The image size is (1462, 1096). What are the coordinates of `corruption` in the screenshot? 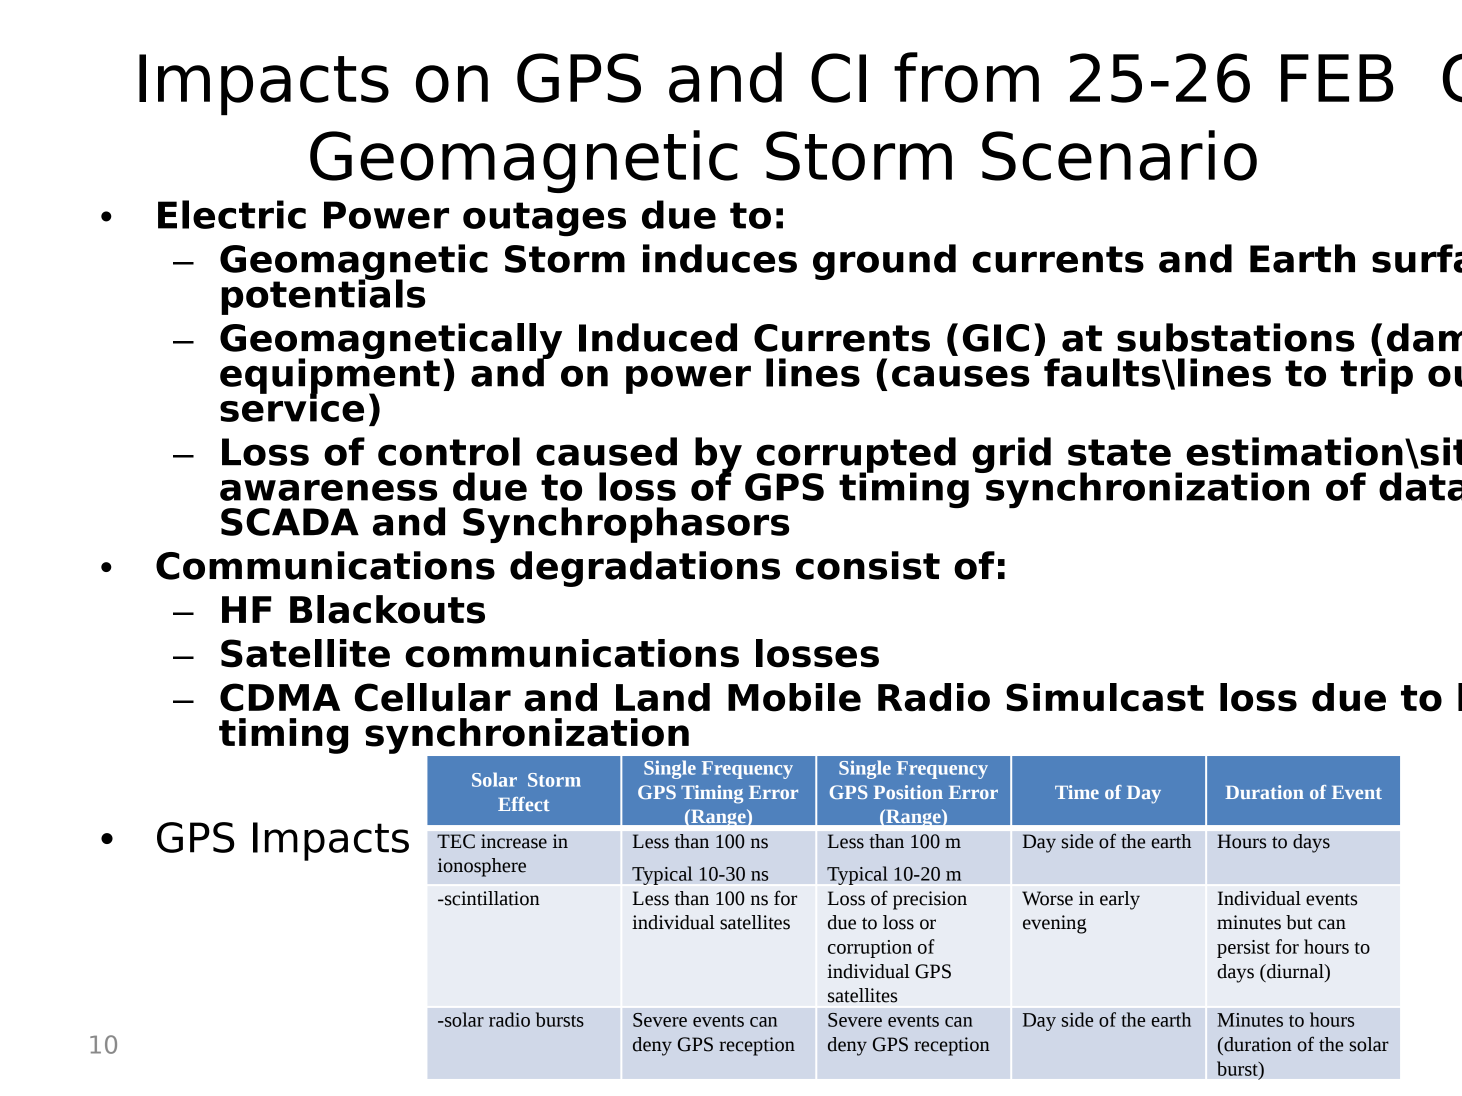 It's located at (870, 949).
